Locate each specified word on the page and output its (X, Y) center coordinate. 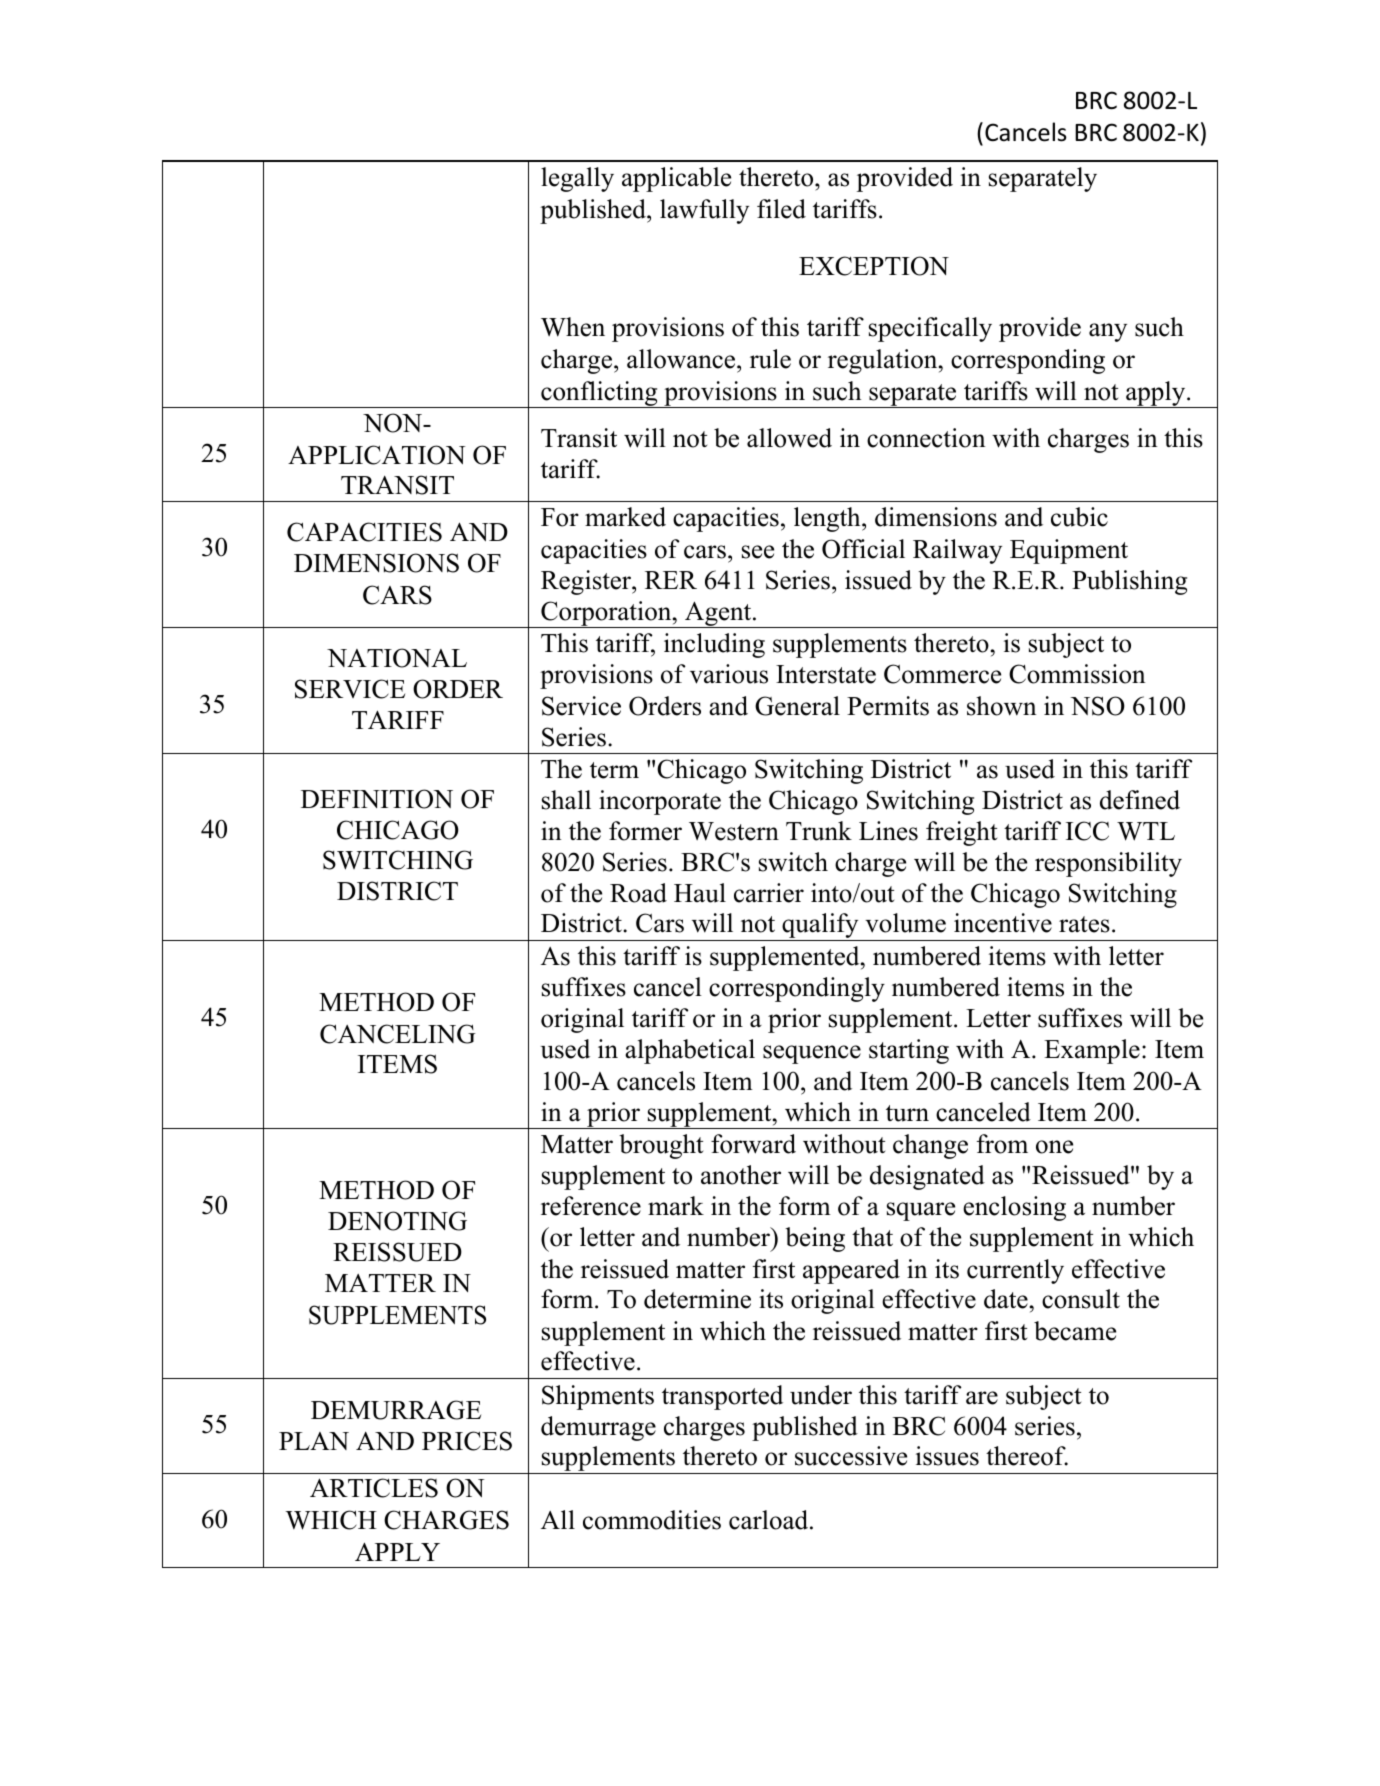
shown (1002, 706)
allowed (789, 438)
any (1108, 332)
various (729, 674)
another (741, 1175)
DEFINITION (377, 799)
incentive (1003, 923)
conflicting (599, 394)
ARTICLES (374, 1488)
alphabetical (690, 1051)
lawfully (704, 211)
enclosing (1014, 1208)
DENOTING (397, 1221)
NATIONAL (397, 658)
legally (577, 179)
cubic (1079, 517)
